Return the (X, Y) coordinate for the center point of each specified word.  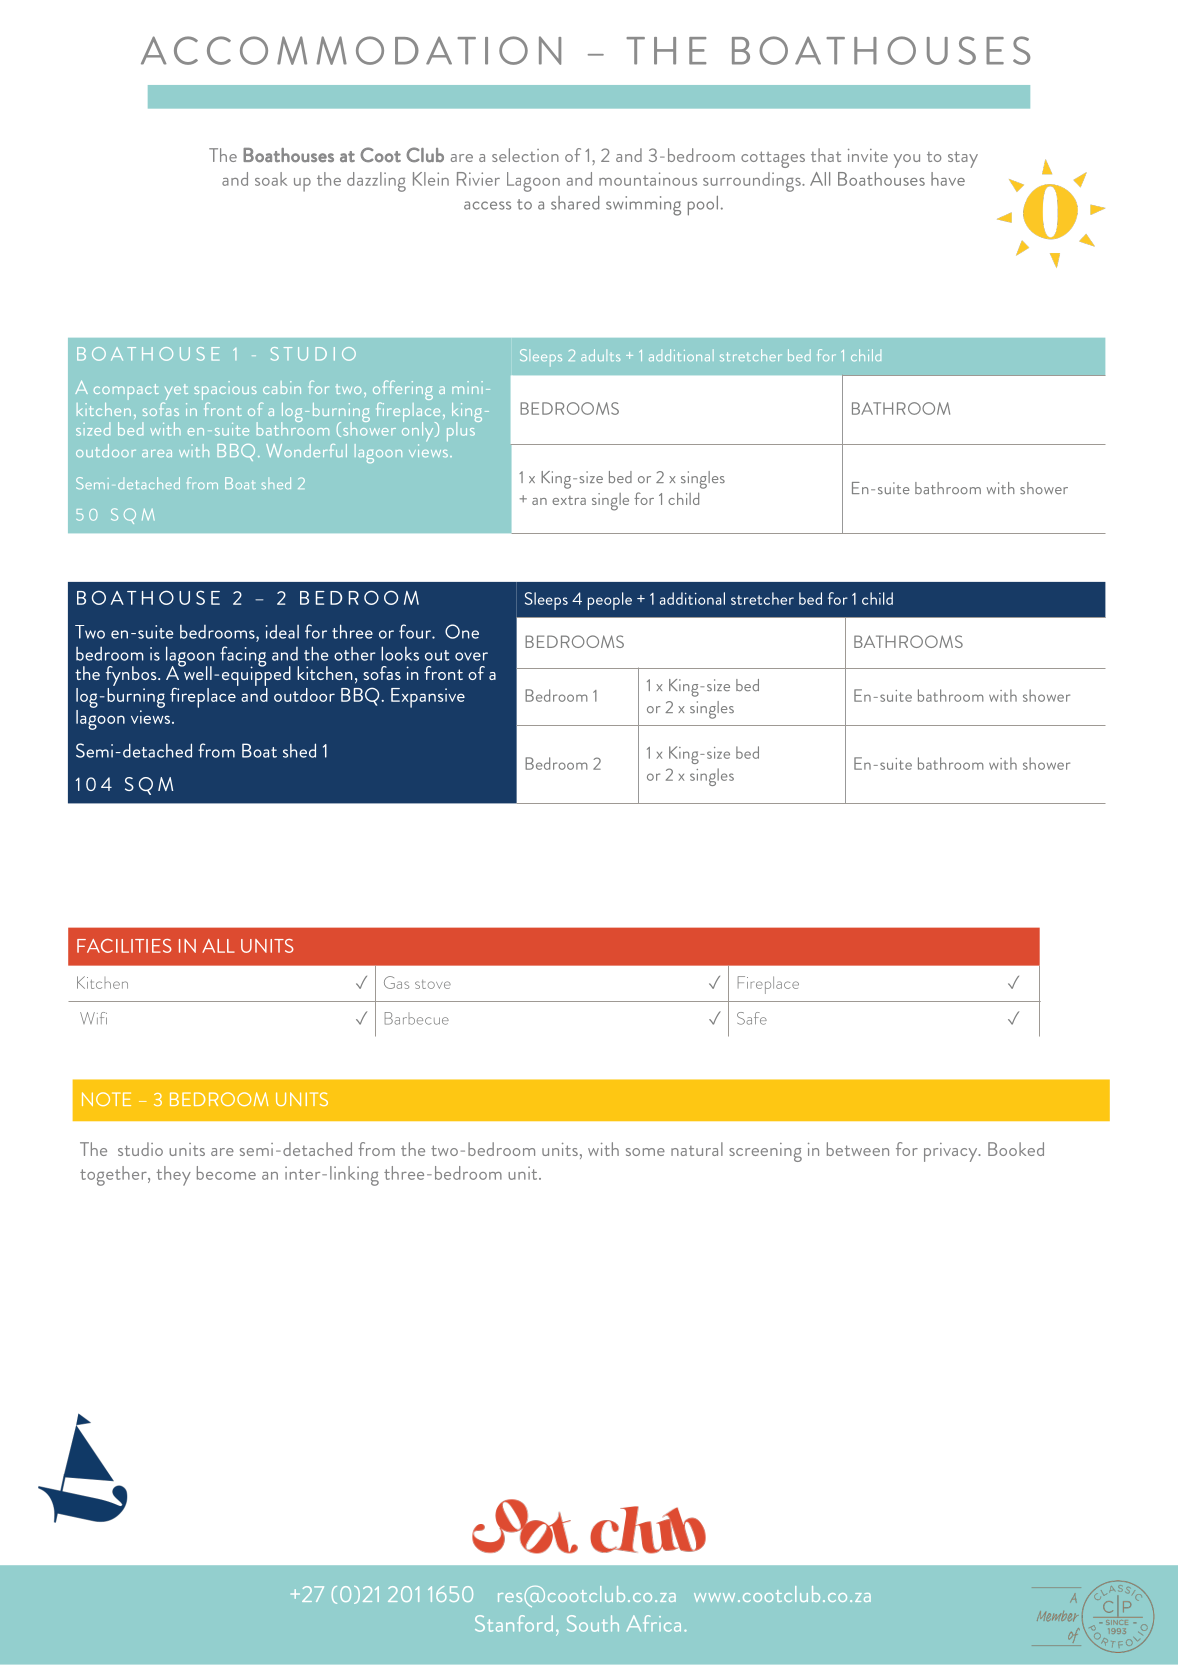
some (645, 1152)
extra (569, 500)
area (157, 453)
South (593, 1623)
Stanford (514, 1623)
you (907, 161)
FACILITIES (124, 946)
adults (600, 355)
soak (271, 179)
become (226, 1173)
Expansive (428, 698)
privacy (952, 1152)
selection (525, 155)
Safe (752, 1018)
